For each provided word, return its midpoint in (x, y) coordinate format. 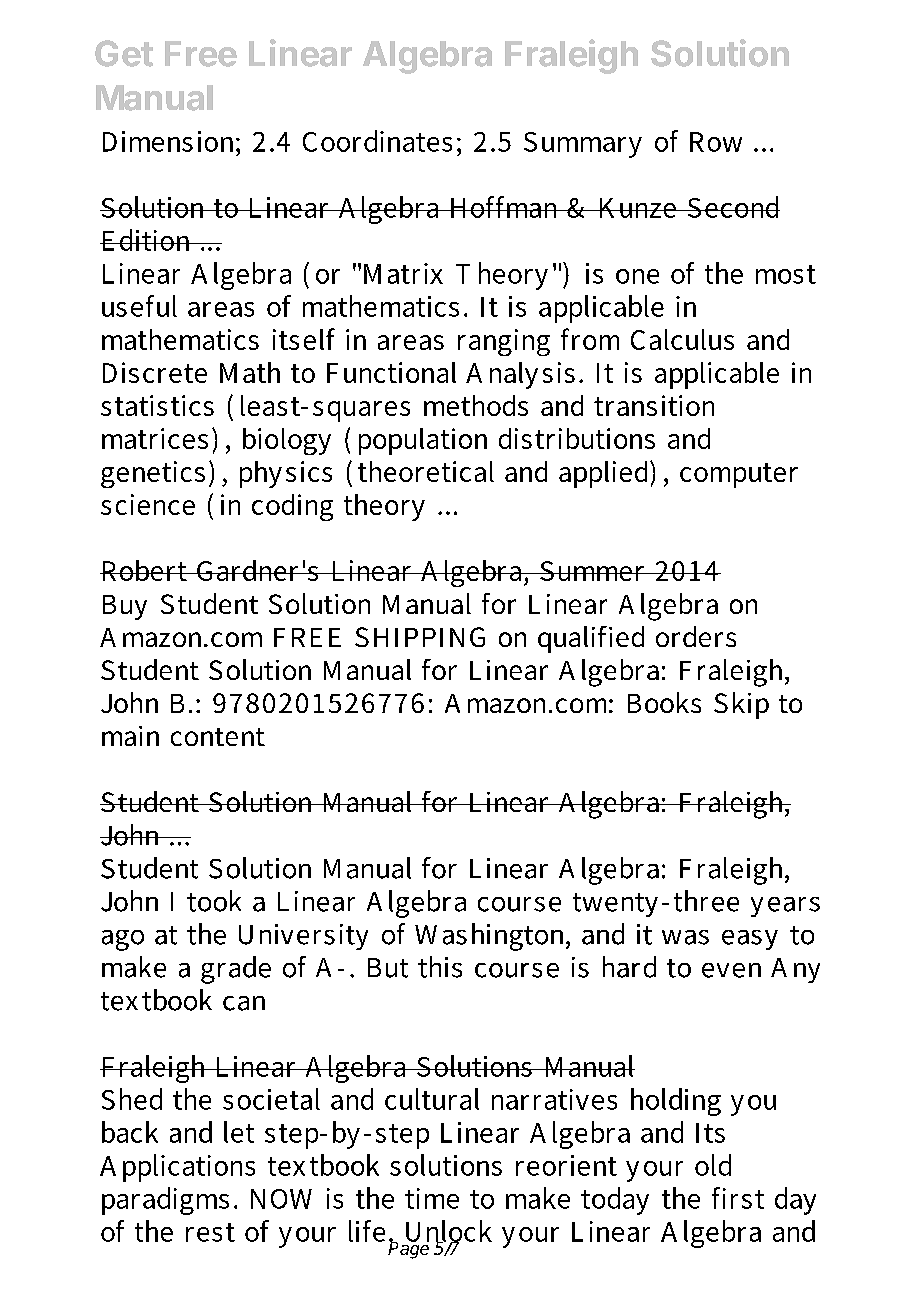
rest (210, 1232)
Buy (125, 607)
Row (716, 142)
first (738, 1198)
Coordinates (377, 141)
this (440, 967)
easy (750, 940)
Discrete (155, 372)
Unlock (449, 1232)
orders (696, 636)
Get (124, 53)
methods (476, 405)
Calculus (682, 339)
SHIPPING (420, 637)
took (214, 901)
